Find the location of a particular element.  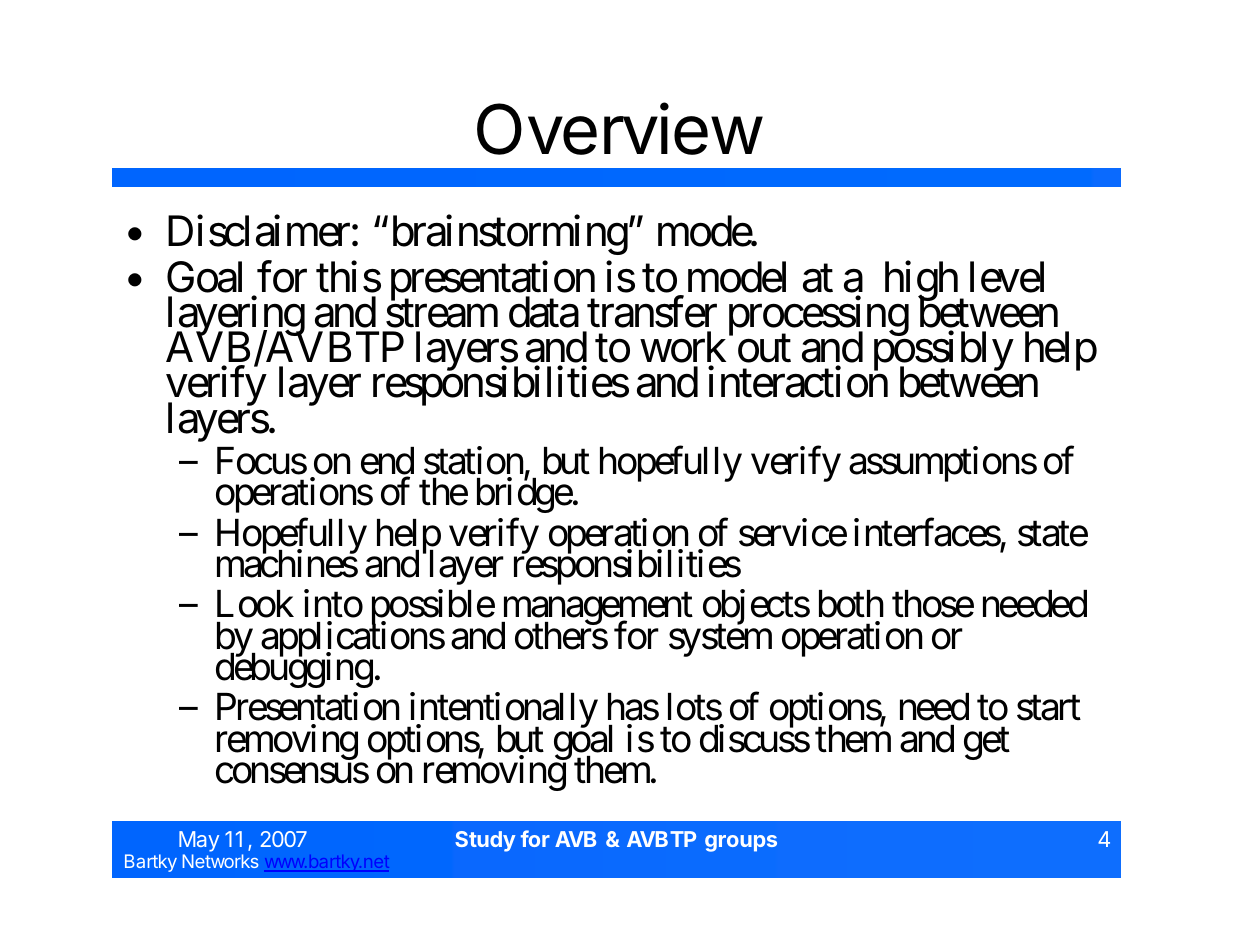

groups is located at coordinates (741, 843).
